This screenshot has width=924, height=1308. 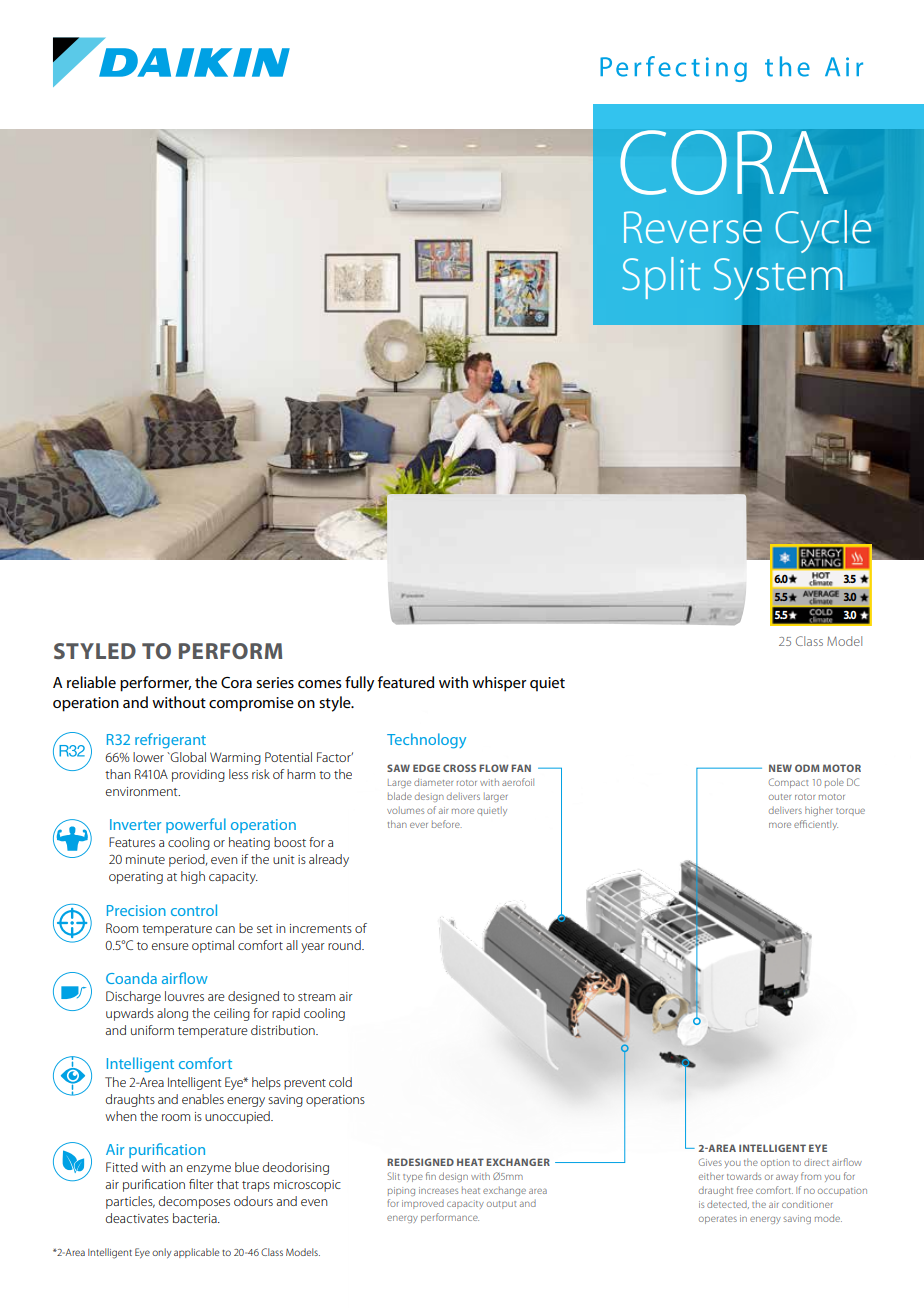 What do you see at coordinates (501, 1205) in the screenshot?
I see `output` at bounding box center [501, 1205].
